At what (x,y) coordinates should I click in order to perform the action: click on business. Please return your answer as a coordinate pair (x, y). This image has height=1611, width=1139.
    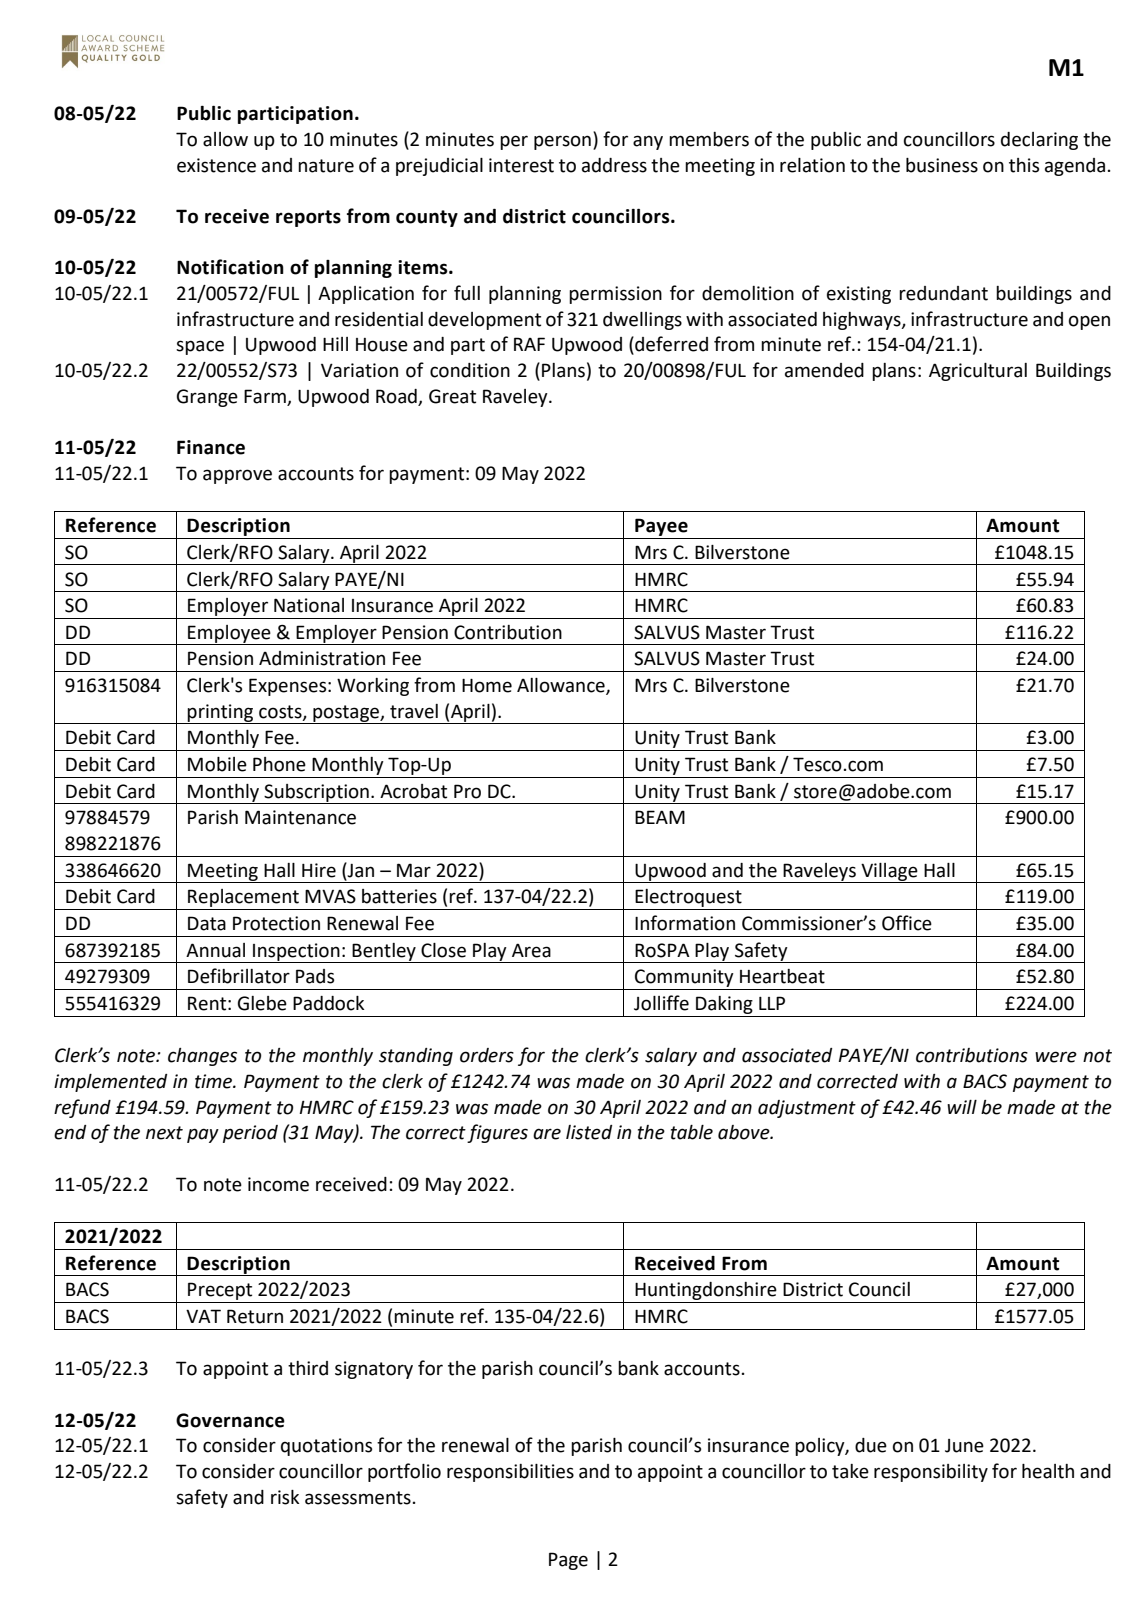
    Looking at the image, I should click on (942, 165).
